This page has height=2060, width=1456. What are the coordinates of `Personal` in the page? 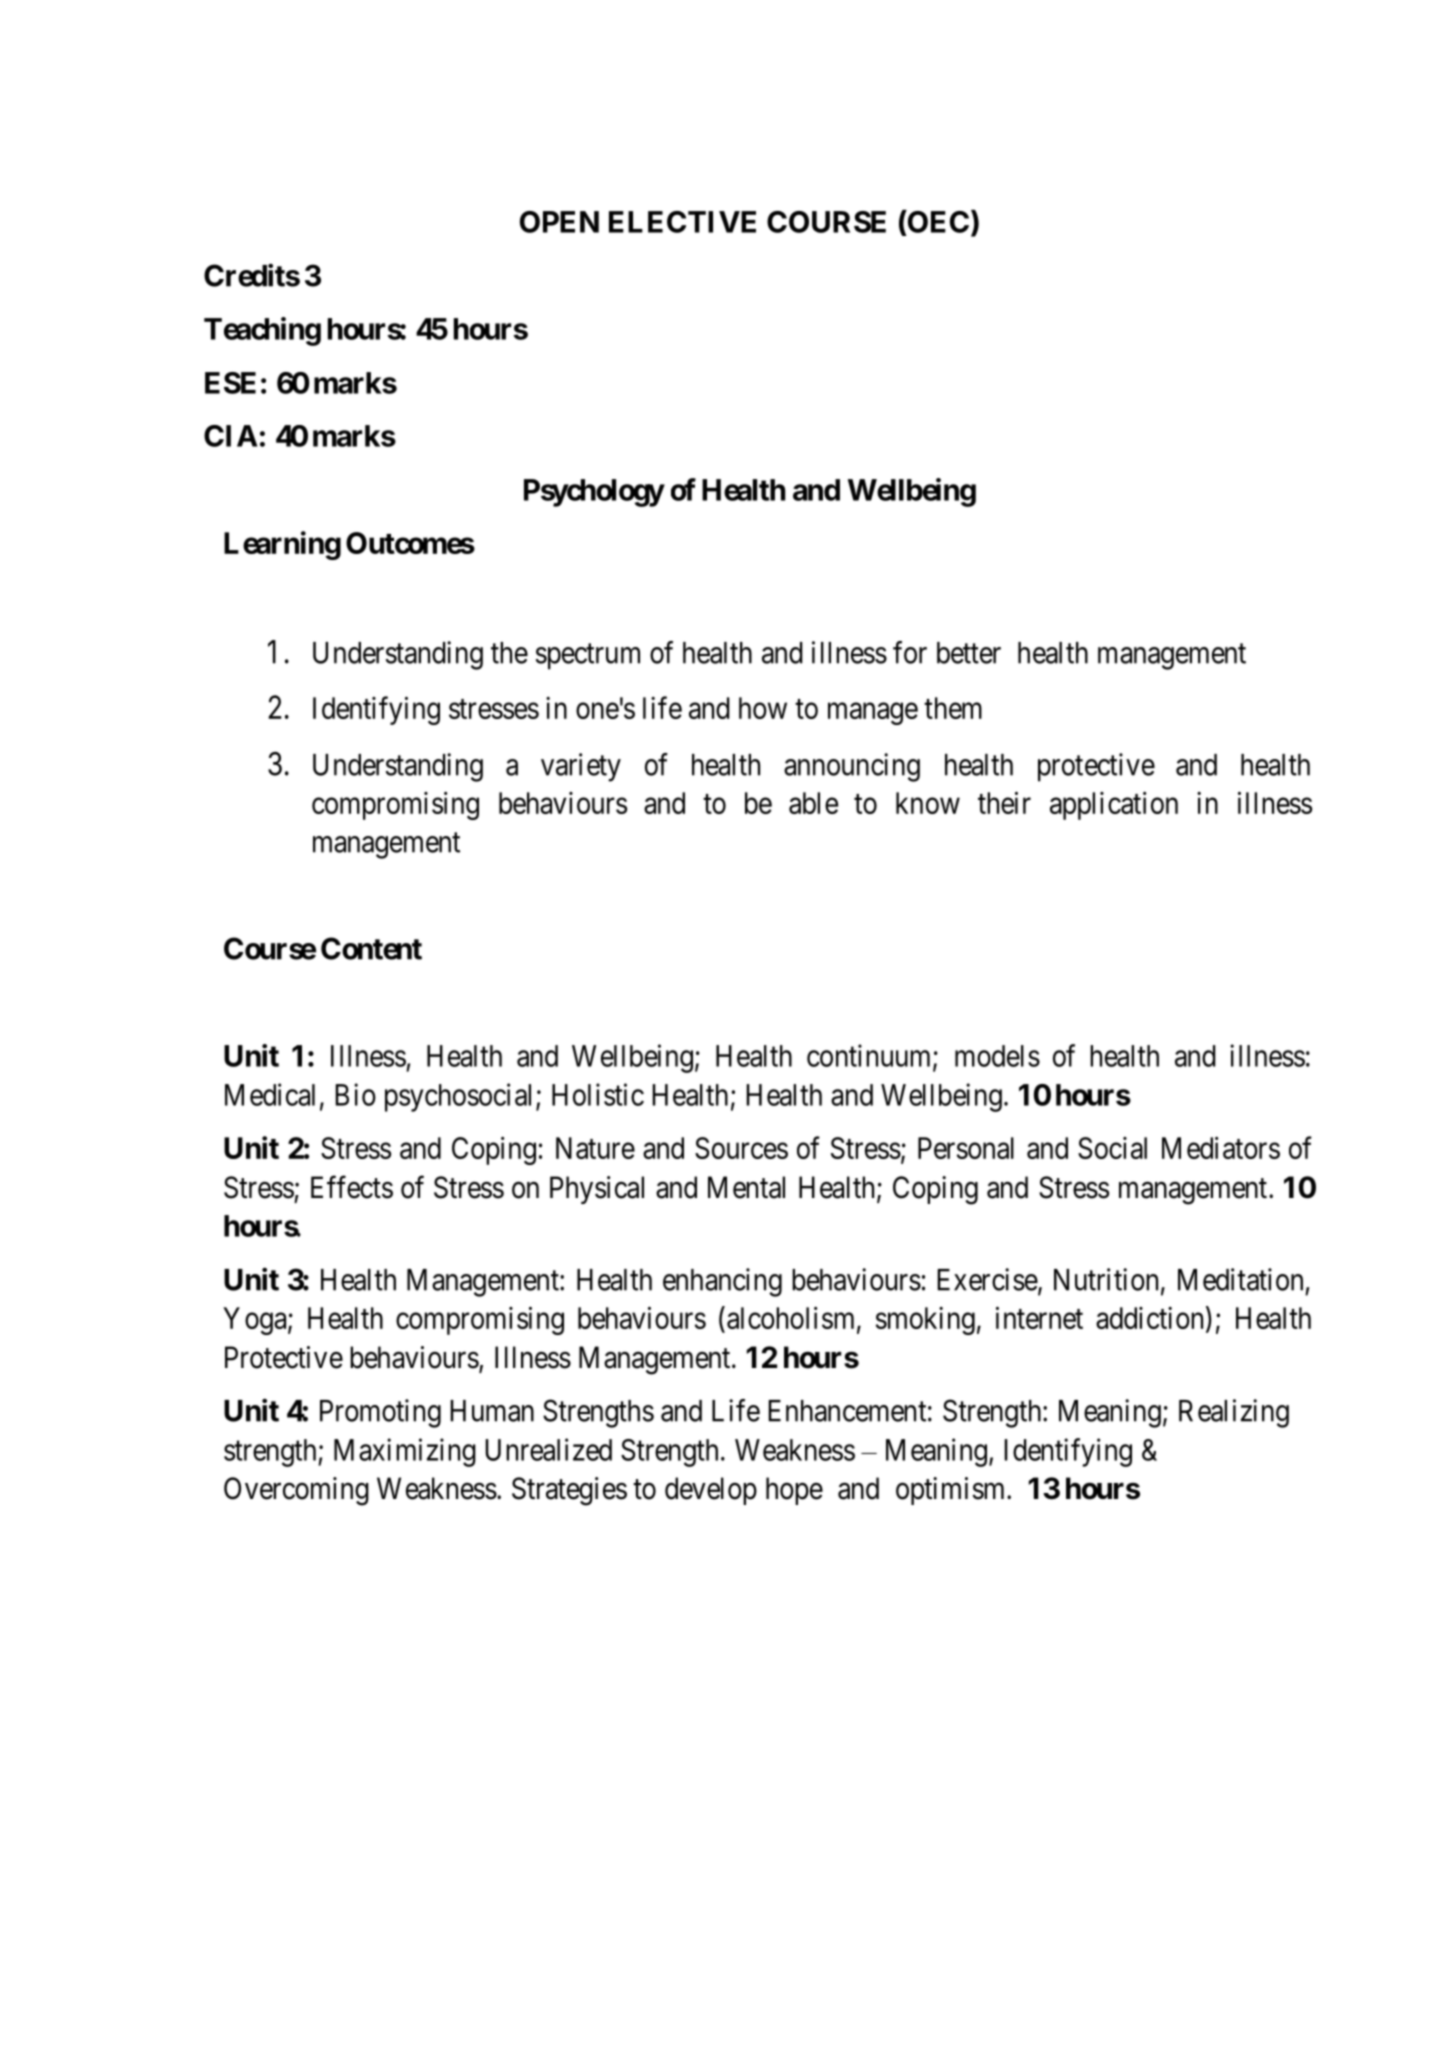 It's located at (966, 1148).
